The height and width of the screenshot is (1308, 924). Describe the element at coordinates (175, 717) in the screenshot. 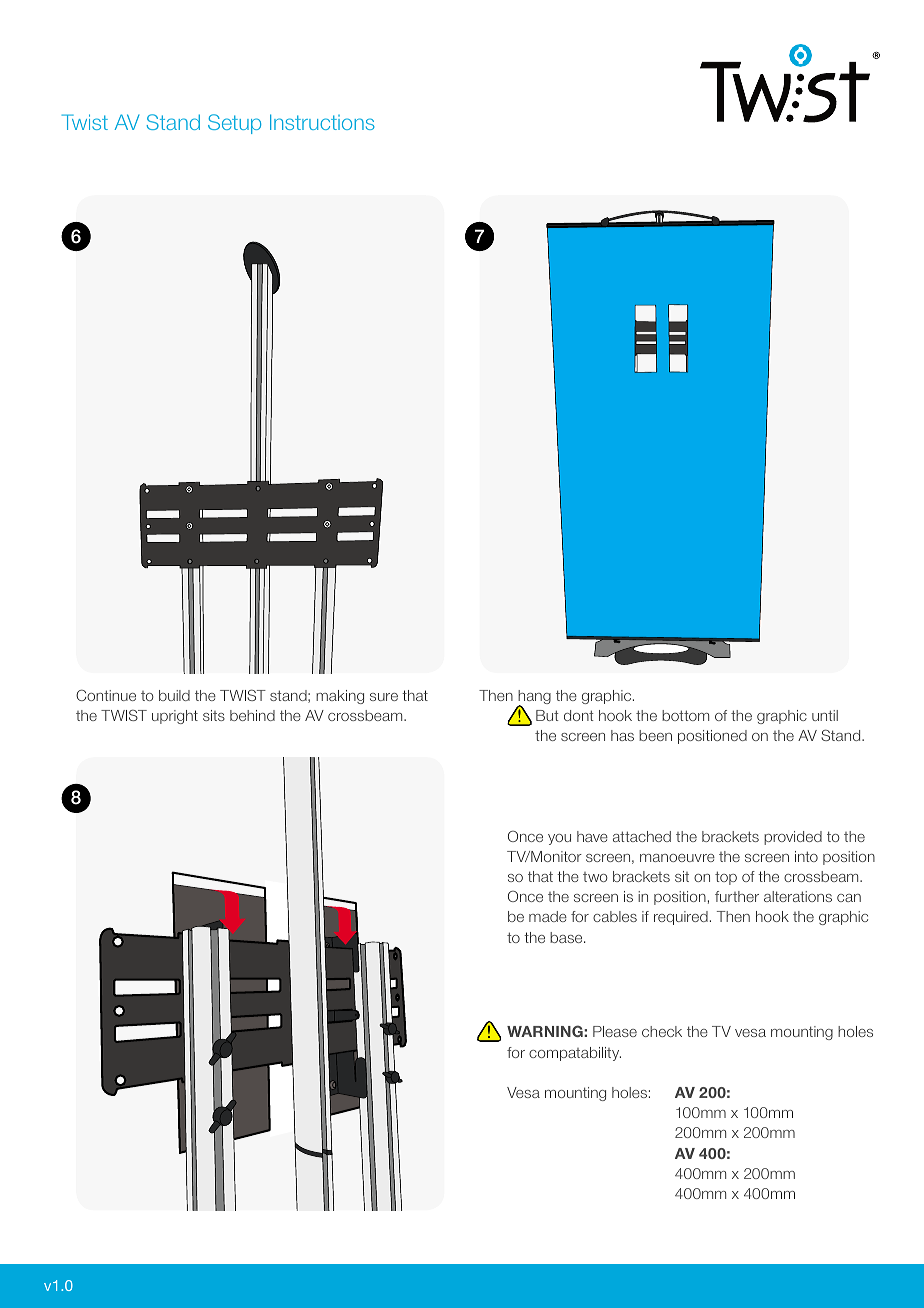

I see `upright` at that location.
